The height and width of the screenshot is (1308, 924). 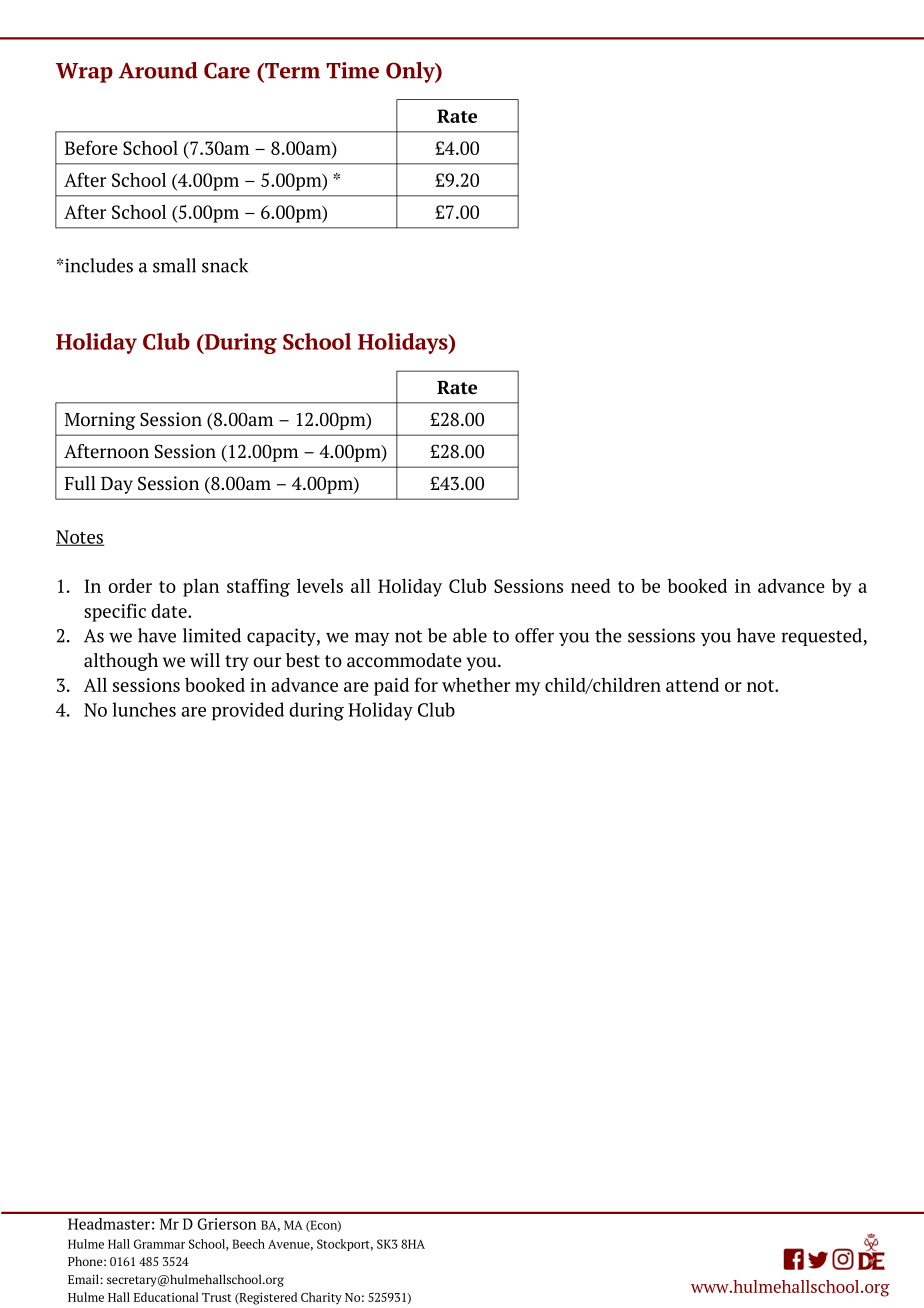 What do you see at coordinates (352, 70) in the screenshot?
I see `Time` at bounding box center [352, 70].
